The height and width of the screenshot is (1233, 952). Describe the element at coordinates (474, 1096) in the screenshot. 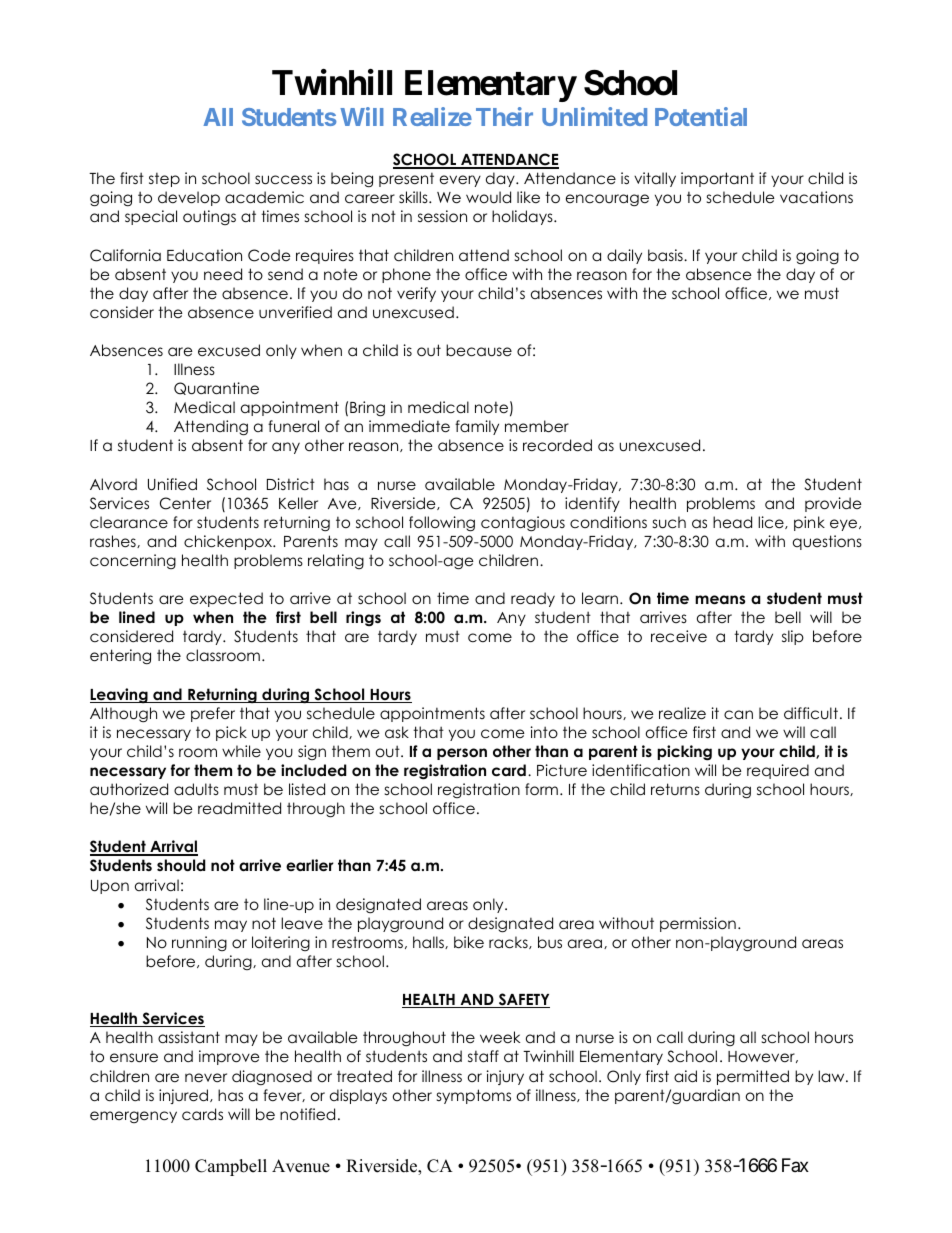

I see `symptoms` at that location.
